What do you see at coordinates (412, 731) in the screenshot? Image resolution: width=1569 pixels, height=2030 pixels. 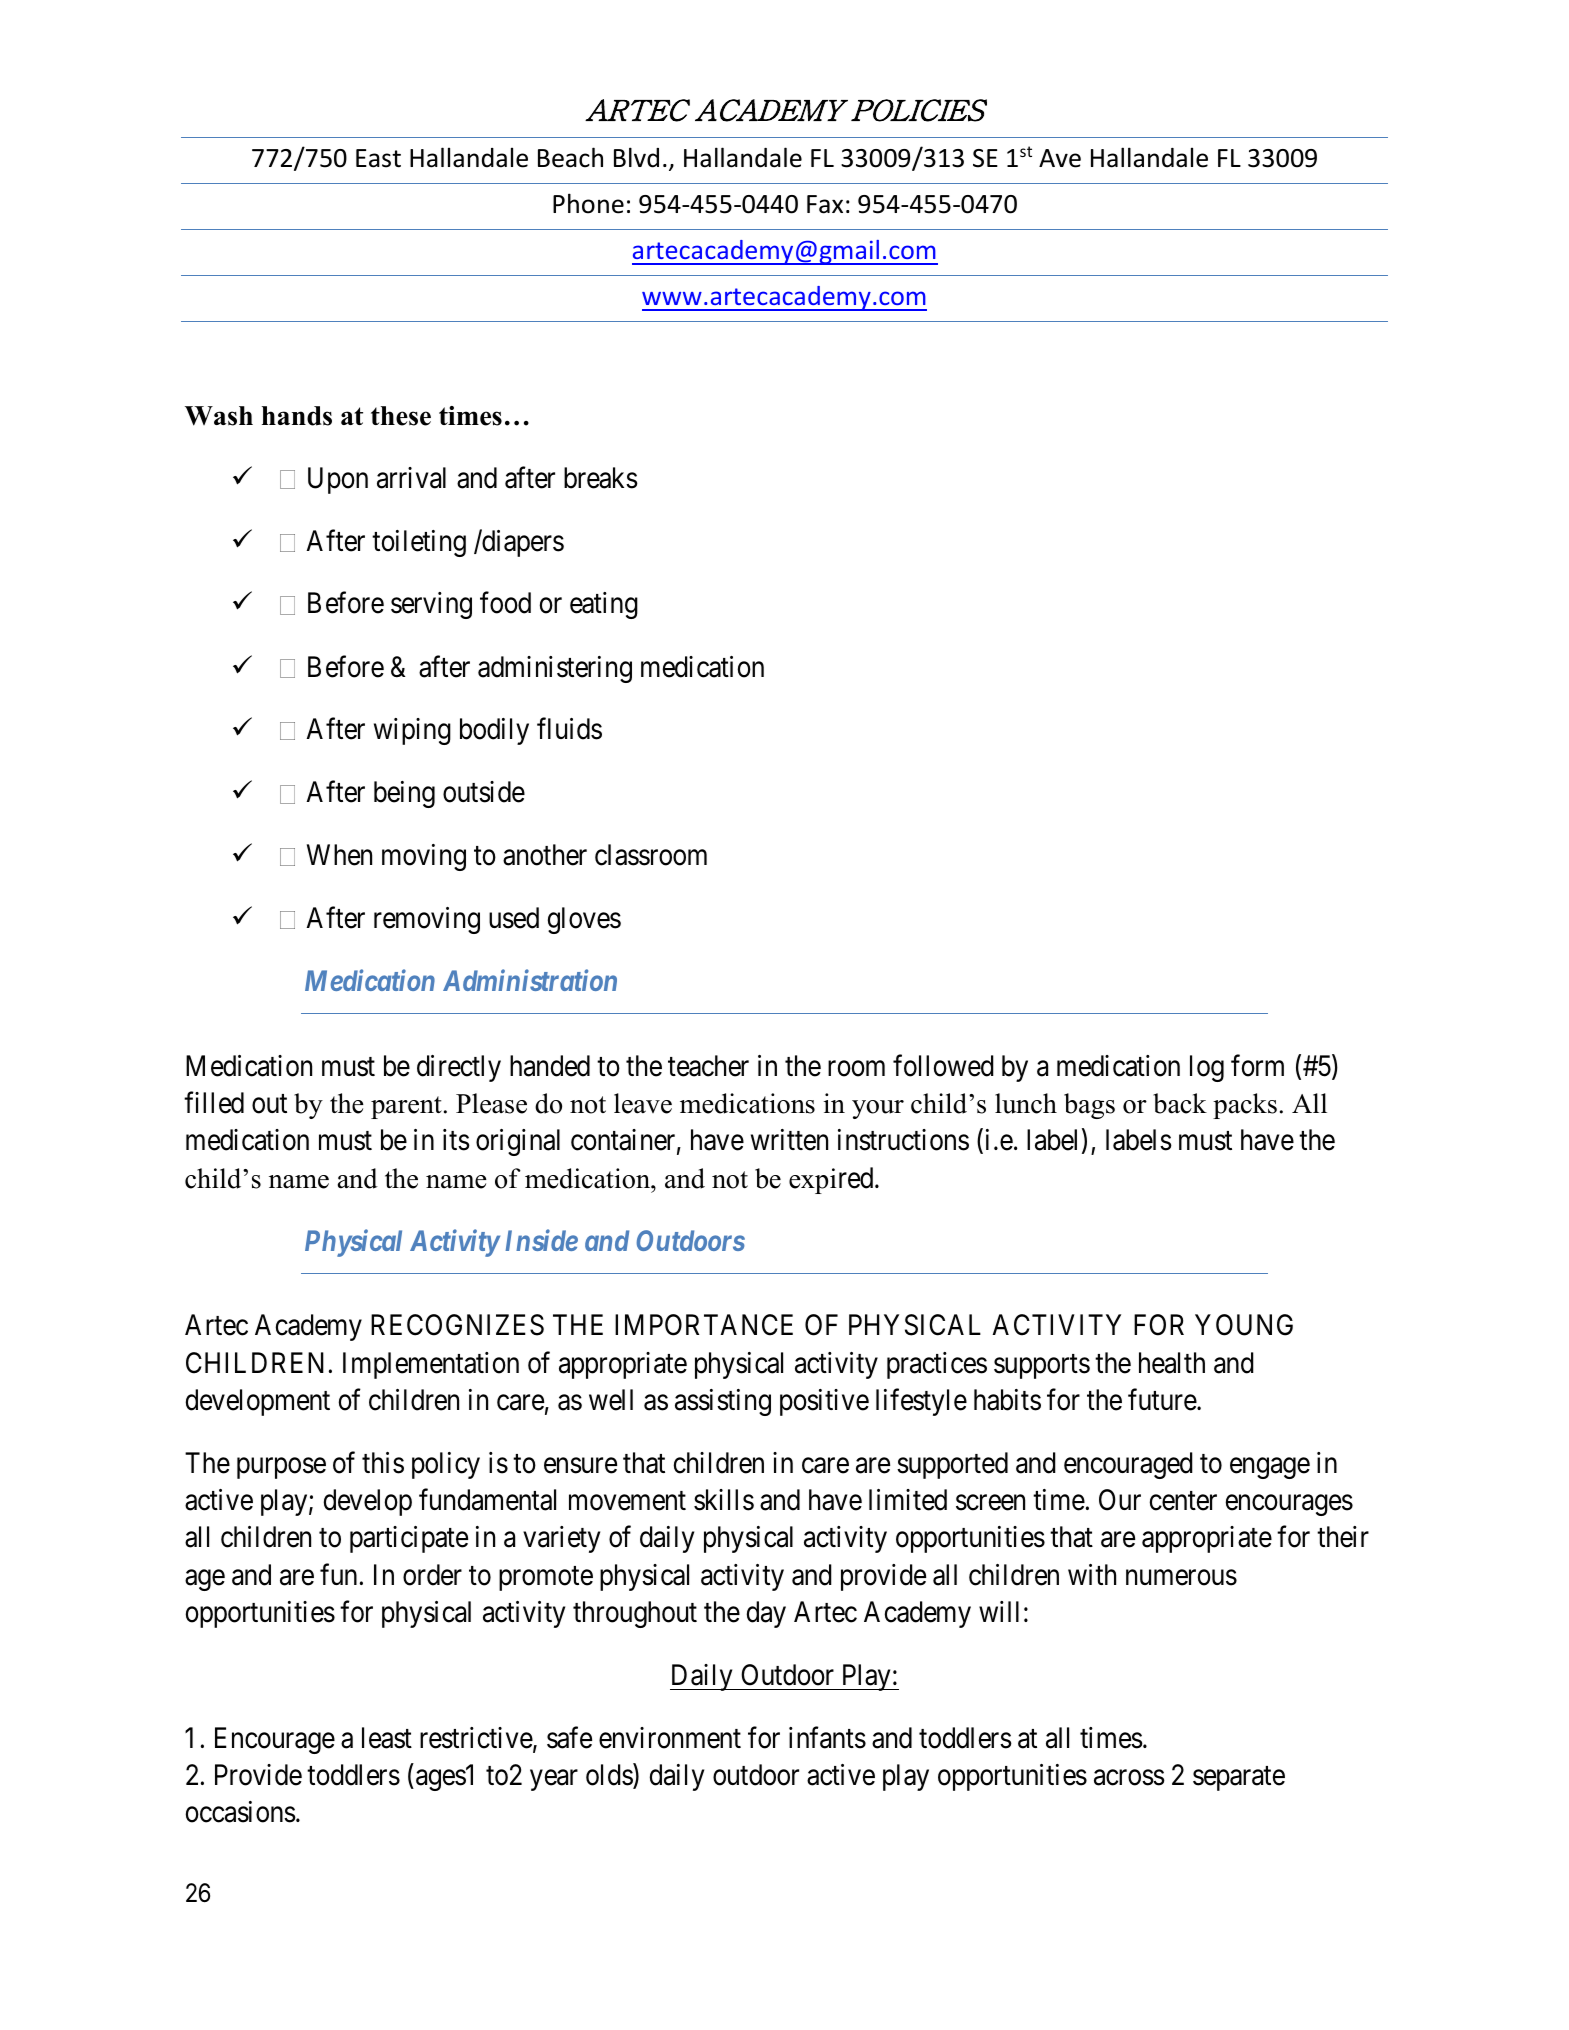 I see `wiping` at bounding box center [412, 731].
